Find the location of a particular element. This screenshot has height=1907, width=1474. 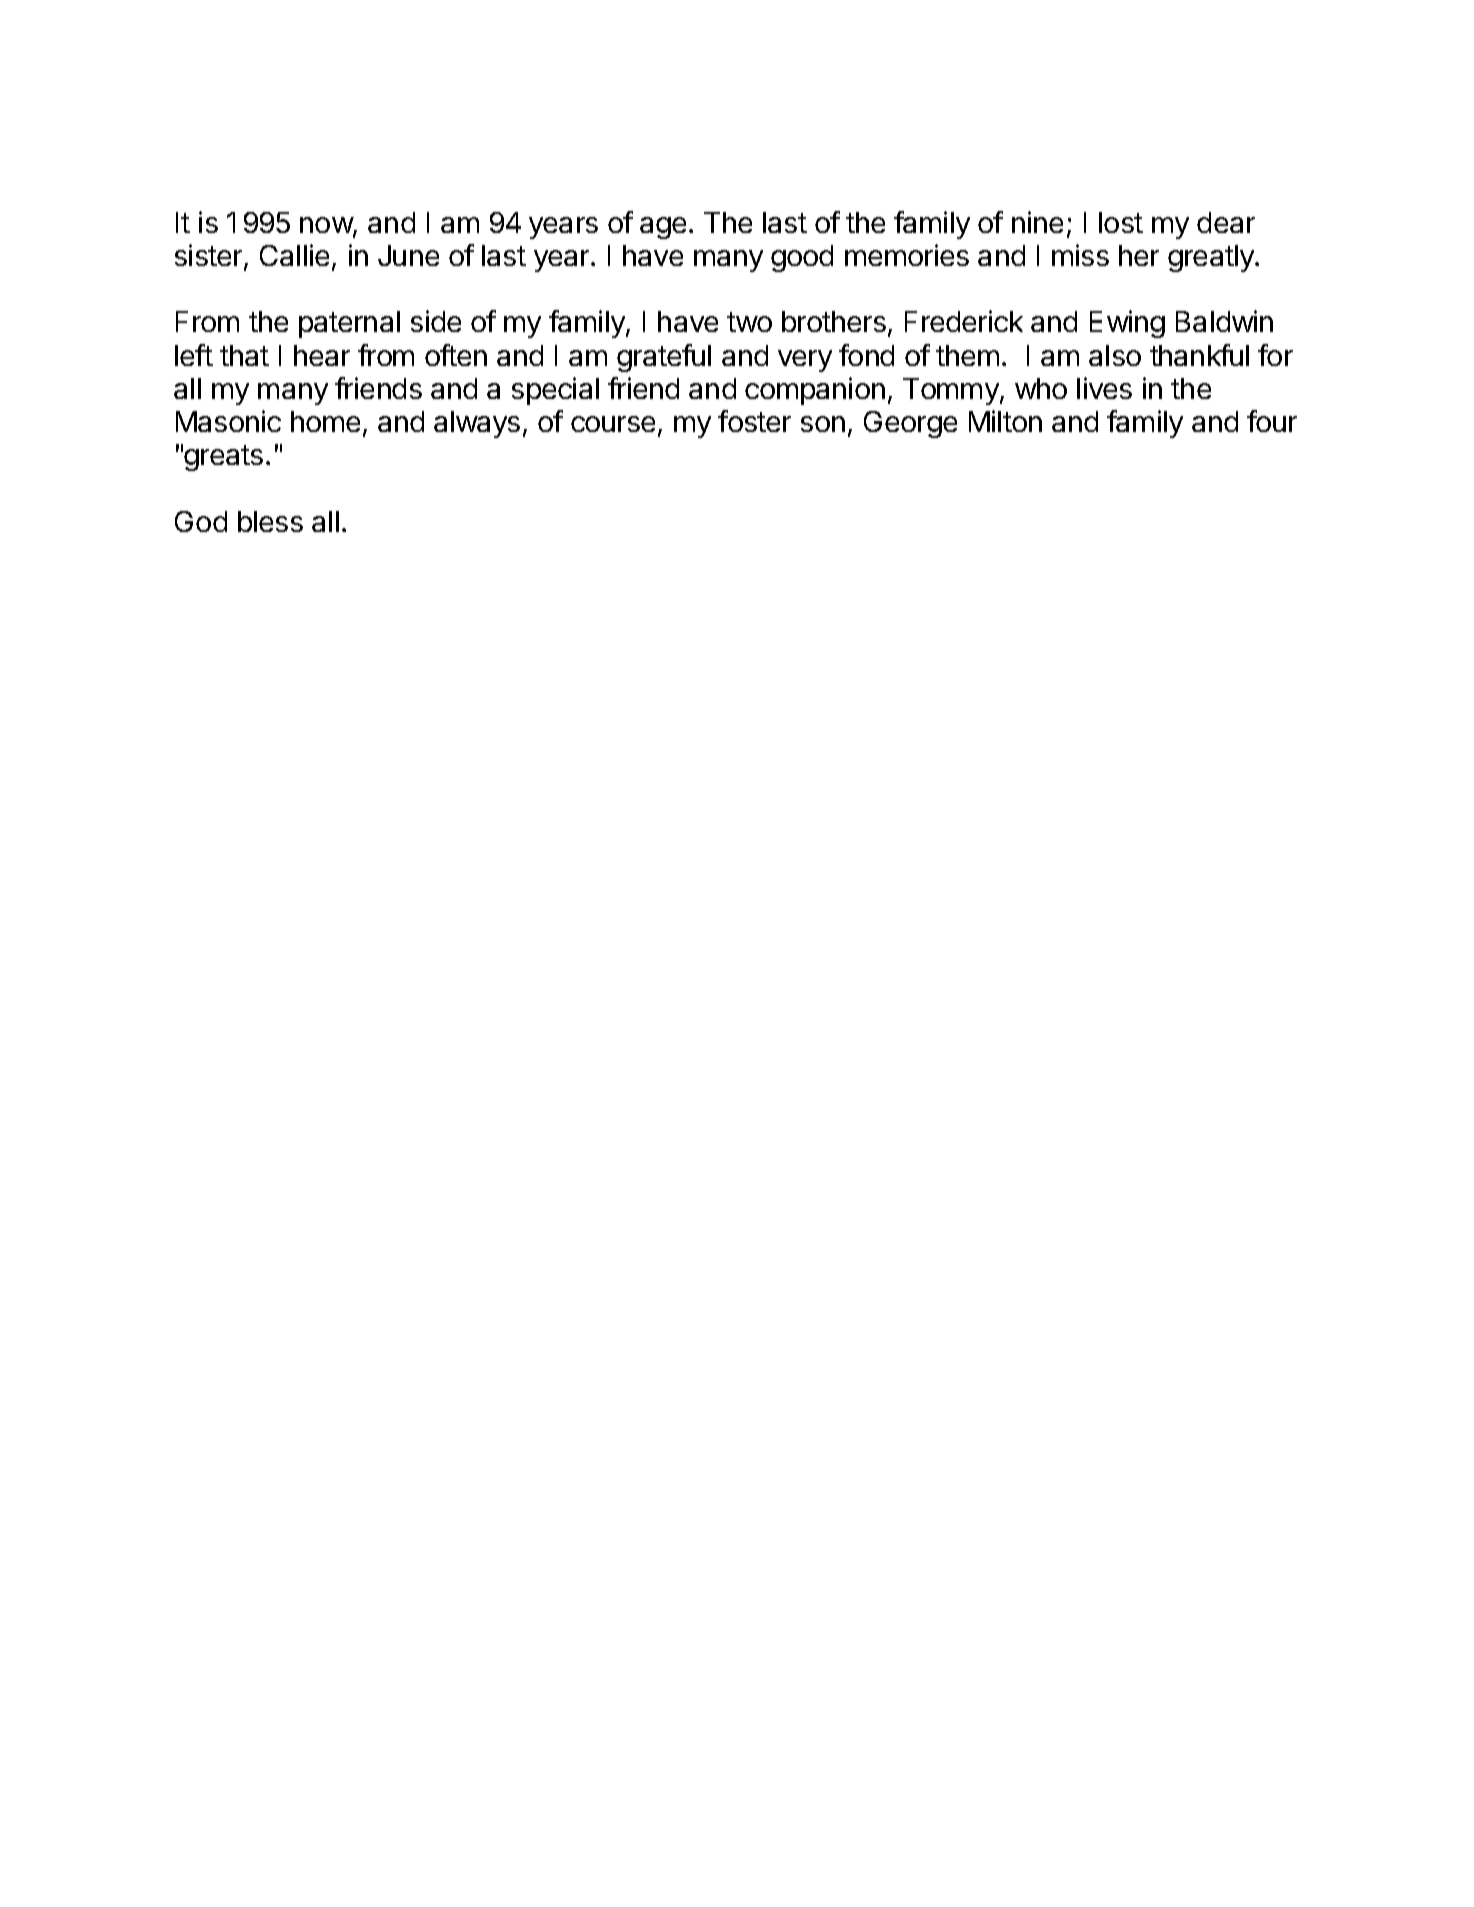

home is located at coordinates (325, 421).
